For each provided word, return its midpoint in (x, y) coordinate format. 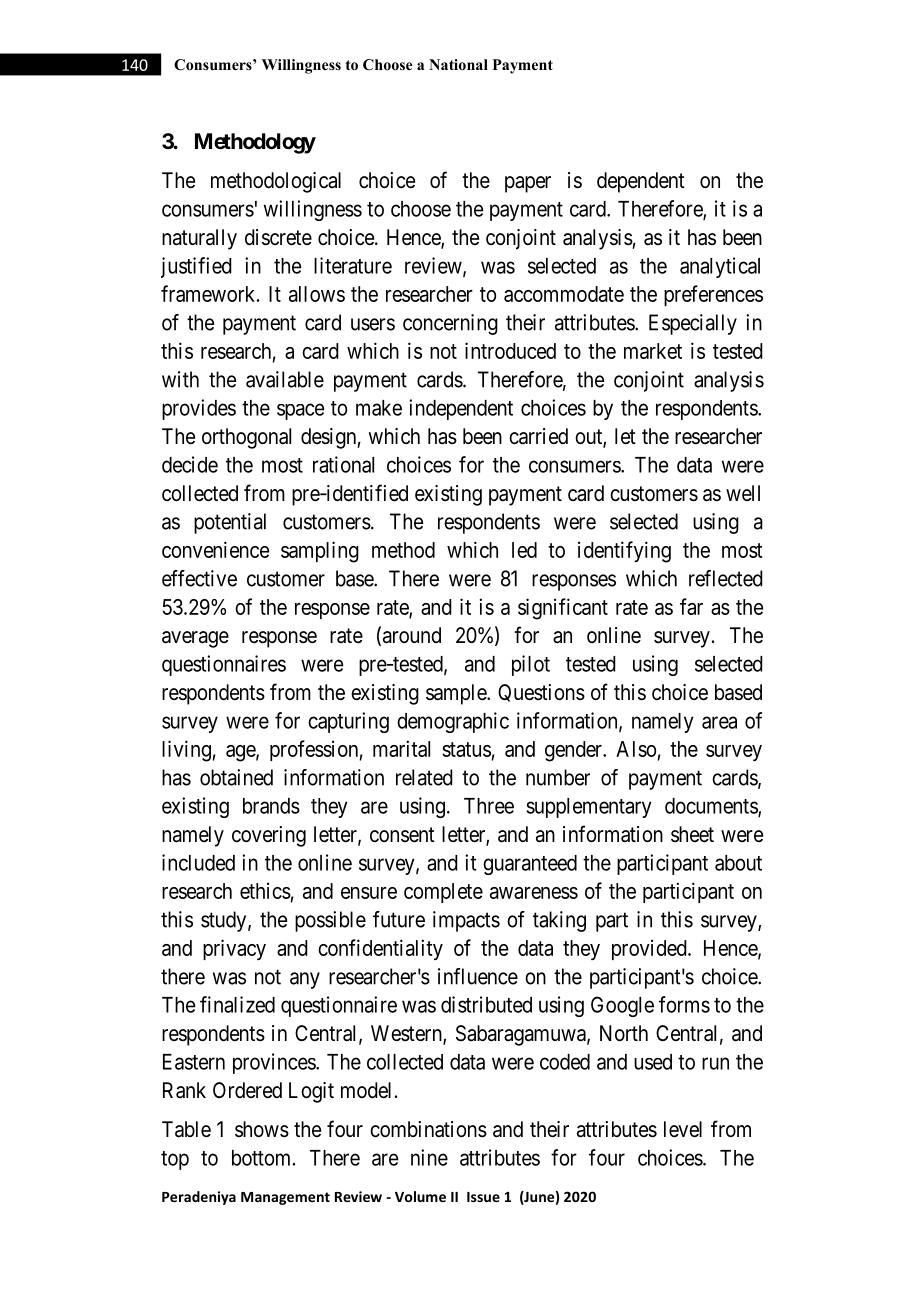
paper (528, 184)
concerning (450, 324)
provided (650, 949)
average (195, 639)
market (653, 351)
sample (457, 694)
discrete (278, 237)
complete (443, 893)
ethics (265, 890)
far (691, 606)
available (285, 379)
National (458, 64)
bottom (263, 1158)
